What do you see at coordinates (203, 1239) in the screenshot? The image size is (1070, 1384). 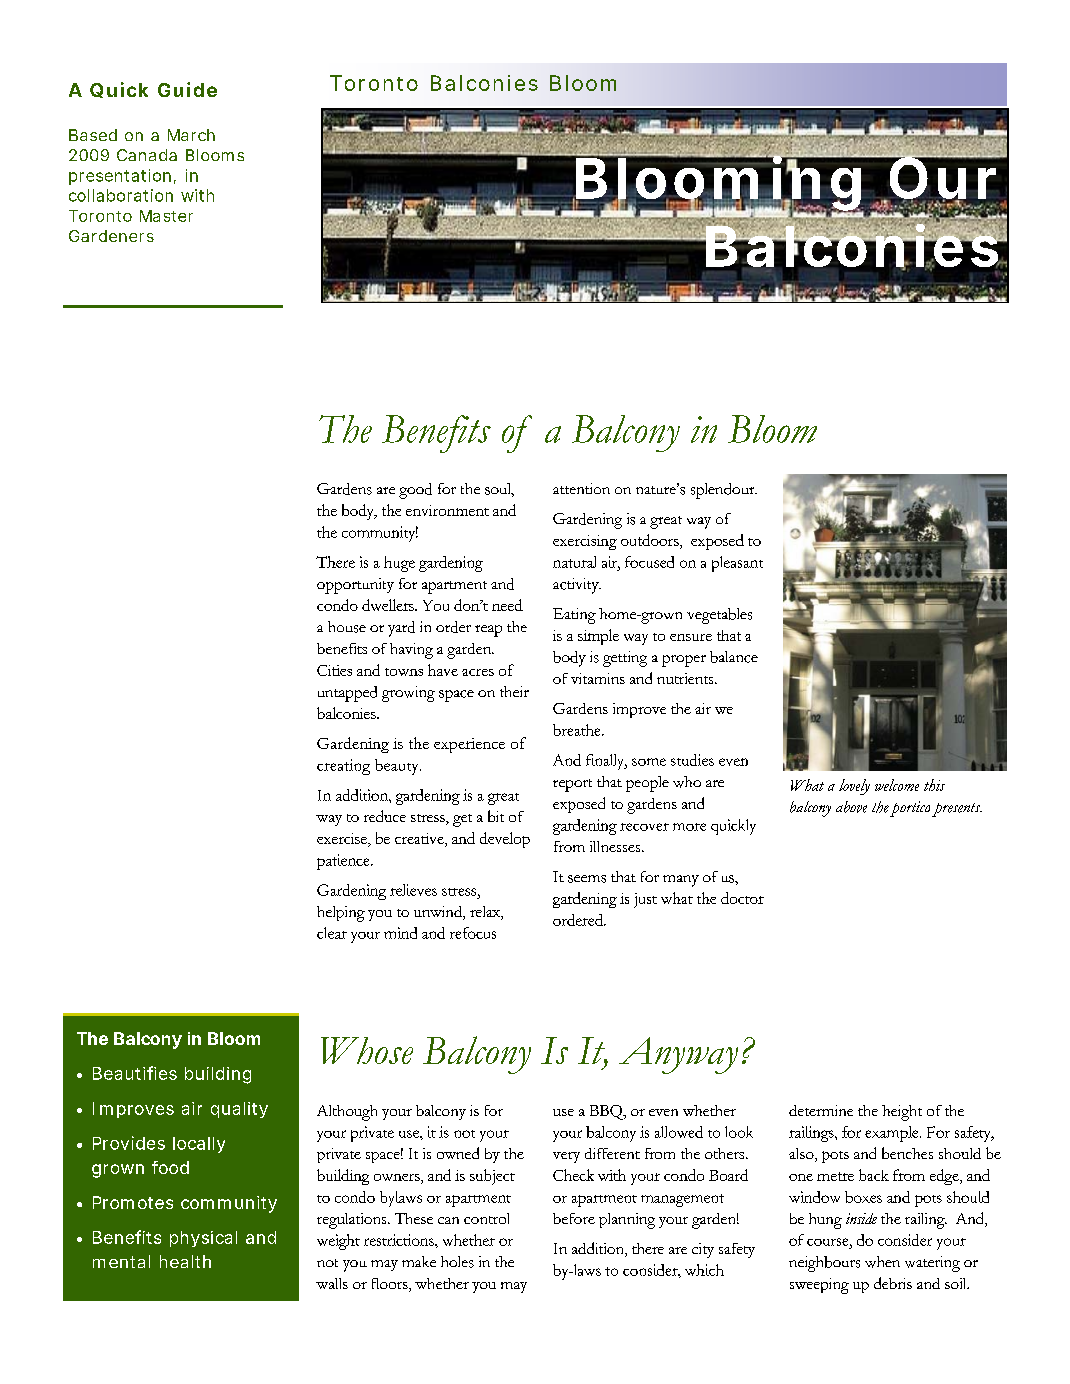 I see `physical` at bounding box center [203, 1239].
